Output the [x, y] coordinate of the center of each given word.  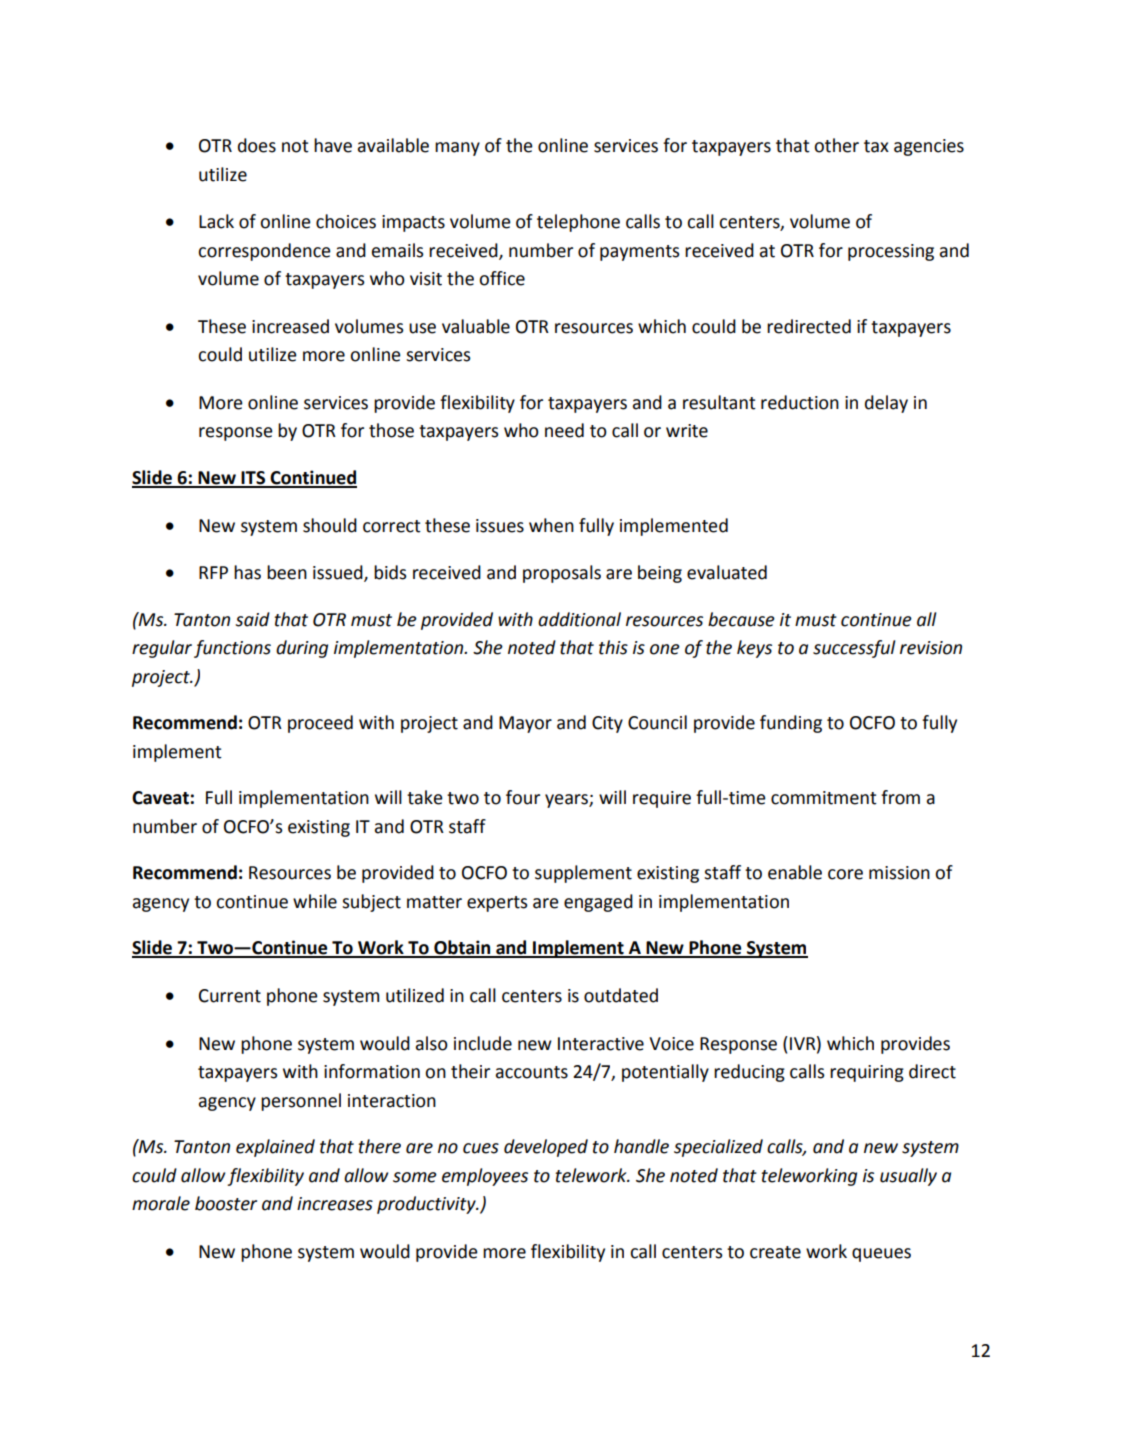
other [836, 145]
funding [791, 724]
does [257, 145]
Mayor [525, 724]
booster [226, 1203]
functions [232, 649]
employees [485, 1177]
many [457, 149]
